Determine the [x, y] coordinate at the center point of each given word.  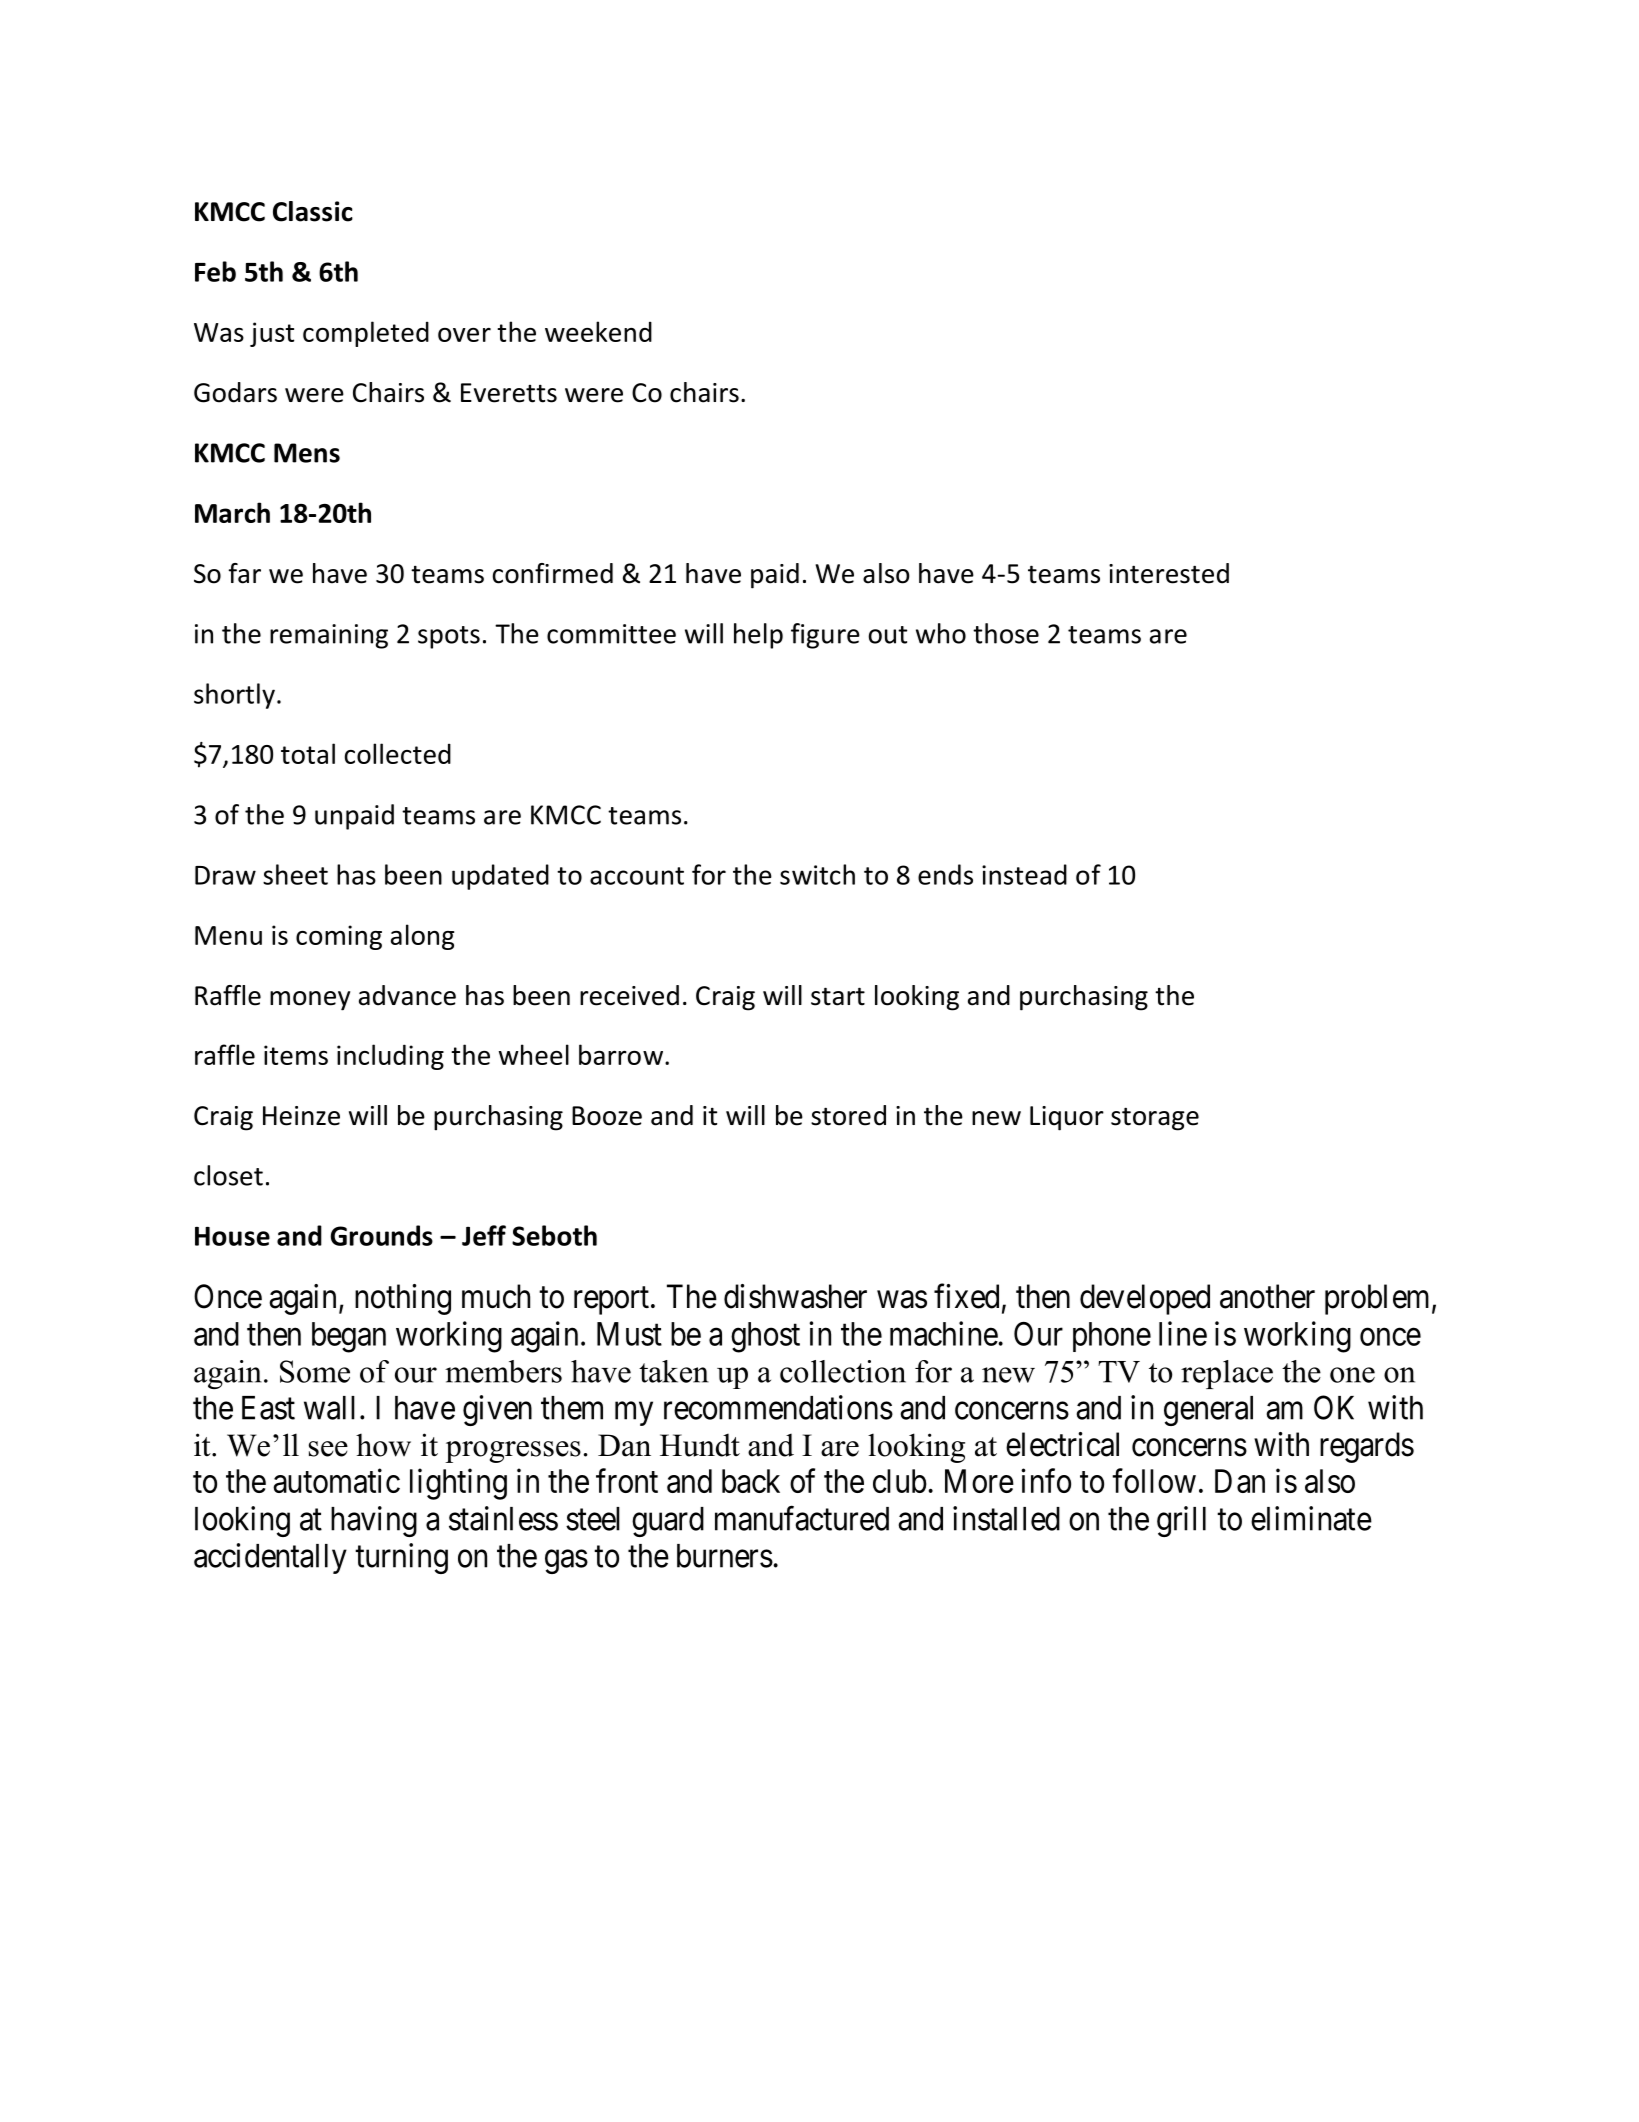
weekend [598, 331]
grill [1181, 1521]
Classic [313, 211]
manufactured [802, 1518]
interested [1169, 573]
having [374, 1521]
